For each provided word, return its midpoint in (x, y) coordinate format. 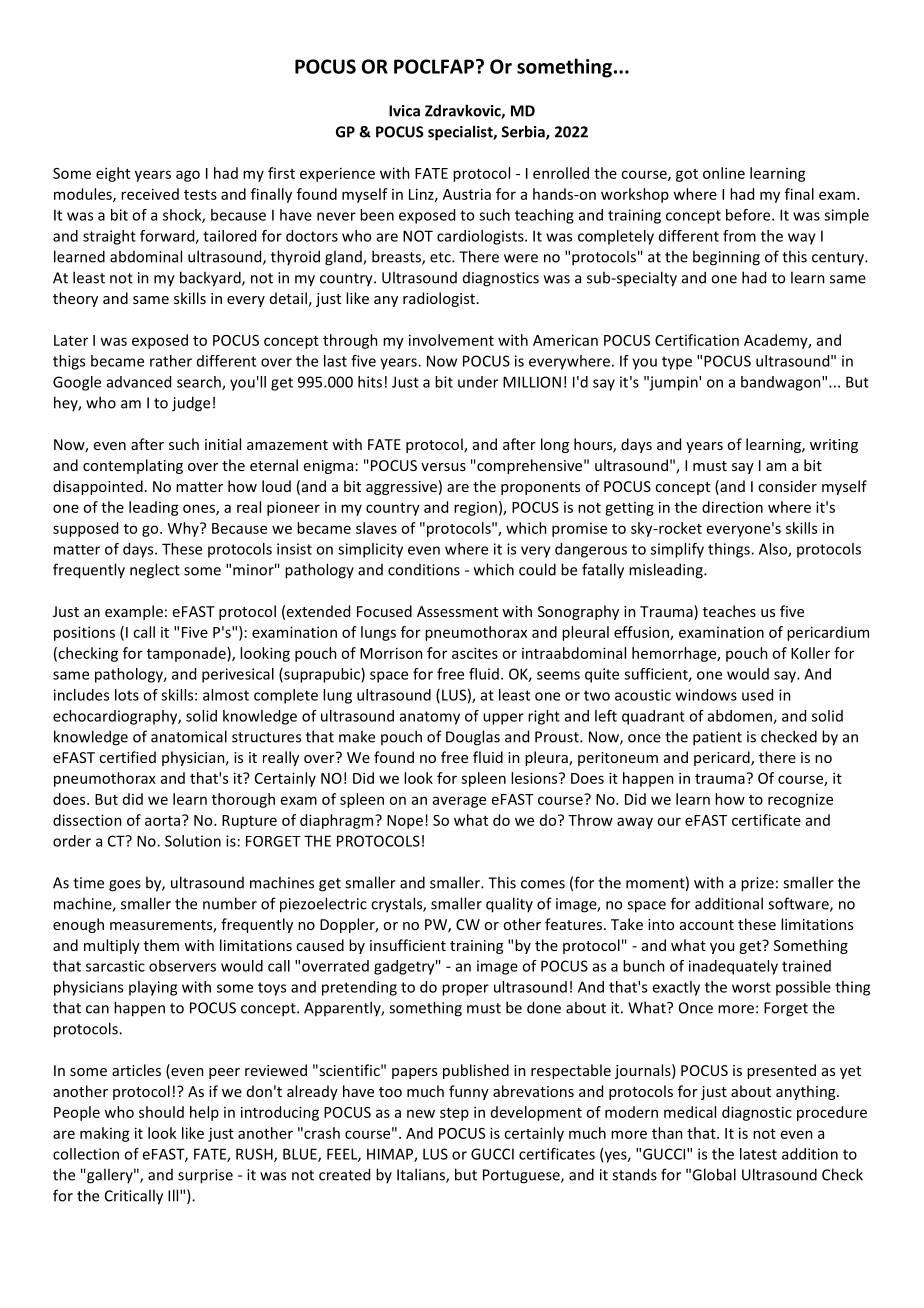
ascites (475, 653)
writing (834, 446)
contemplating (133, 466)
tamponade (187, 654)
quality (509, 905)
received (150, 194)
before (749, 215)
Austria (467, 194)
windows (706, 695)
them (161, 945)
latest (758, 1154)
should (161, 1112)
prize (757, 884)
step (454, 1114)
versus (443, 467)
